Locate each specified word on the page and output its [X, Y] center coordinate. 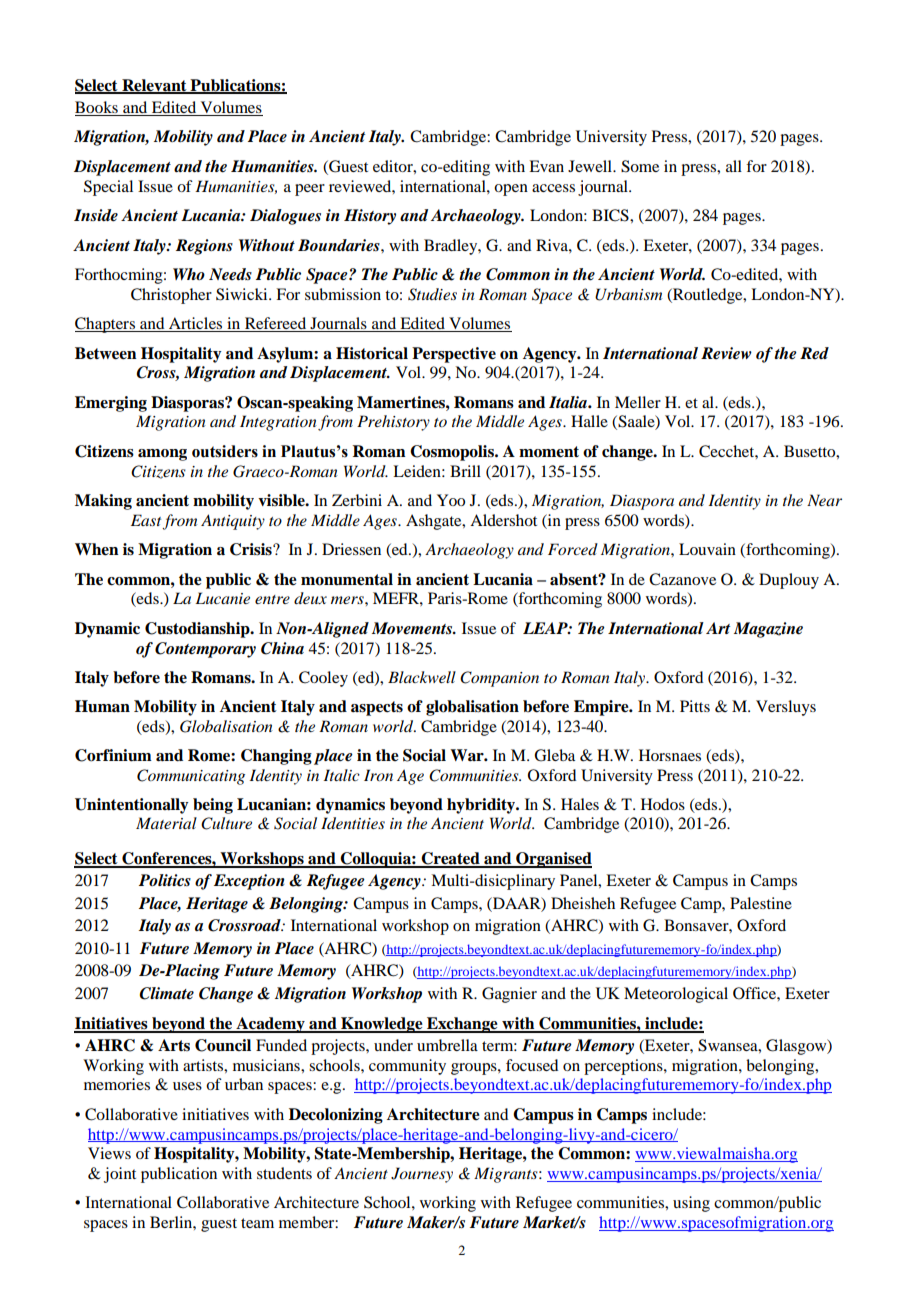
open [511, 190]
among [162, 455]
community [407, 1067]
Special [108, 188]
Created [450, 859]
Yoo [451, 500]
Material [166, 823]
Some [640, 166]
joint [120, 1175]
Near [824, 500]
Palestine [761, 903]
